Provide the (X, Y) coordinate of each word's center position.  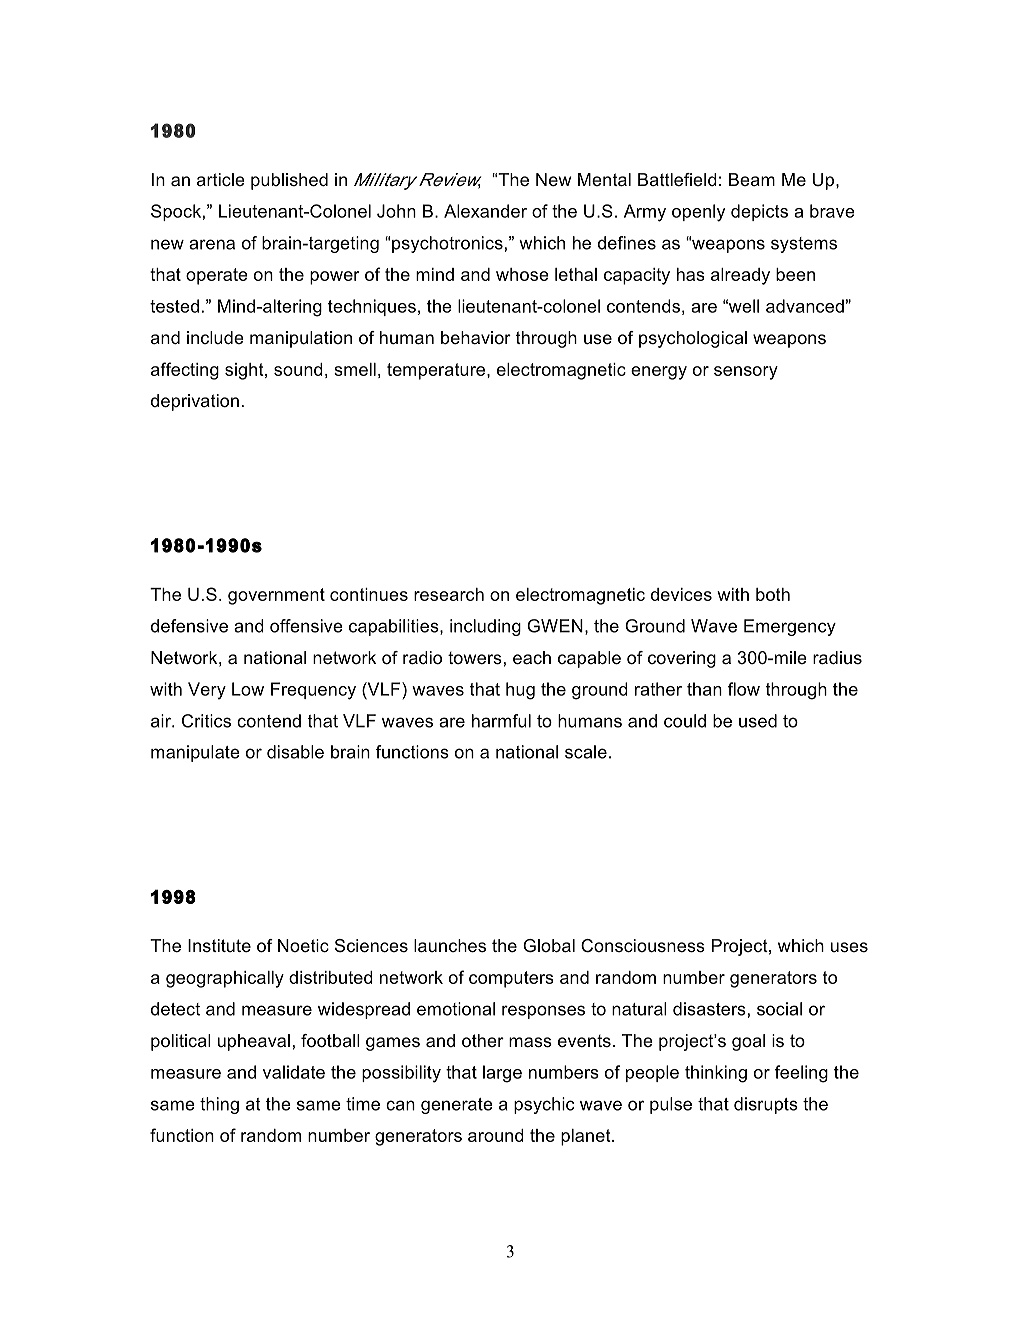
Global (549, 946)
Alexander (485, 211)
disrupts (766, 1105)
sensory (746, 373)
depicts (759, 212)
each (532, 658)
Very (207, 691)
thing (219, 1105)
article (221, 179)
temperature (437, 371)
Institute (219, 945)
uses (849, 947)
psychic (544, 1105)
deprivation (195, 402)
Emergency (790, 627)
